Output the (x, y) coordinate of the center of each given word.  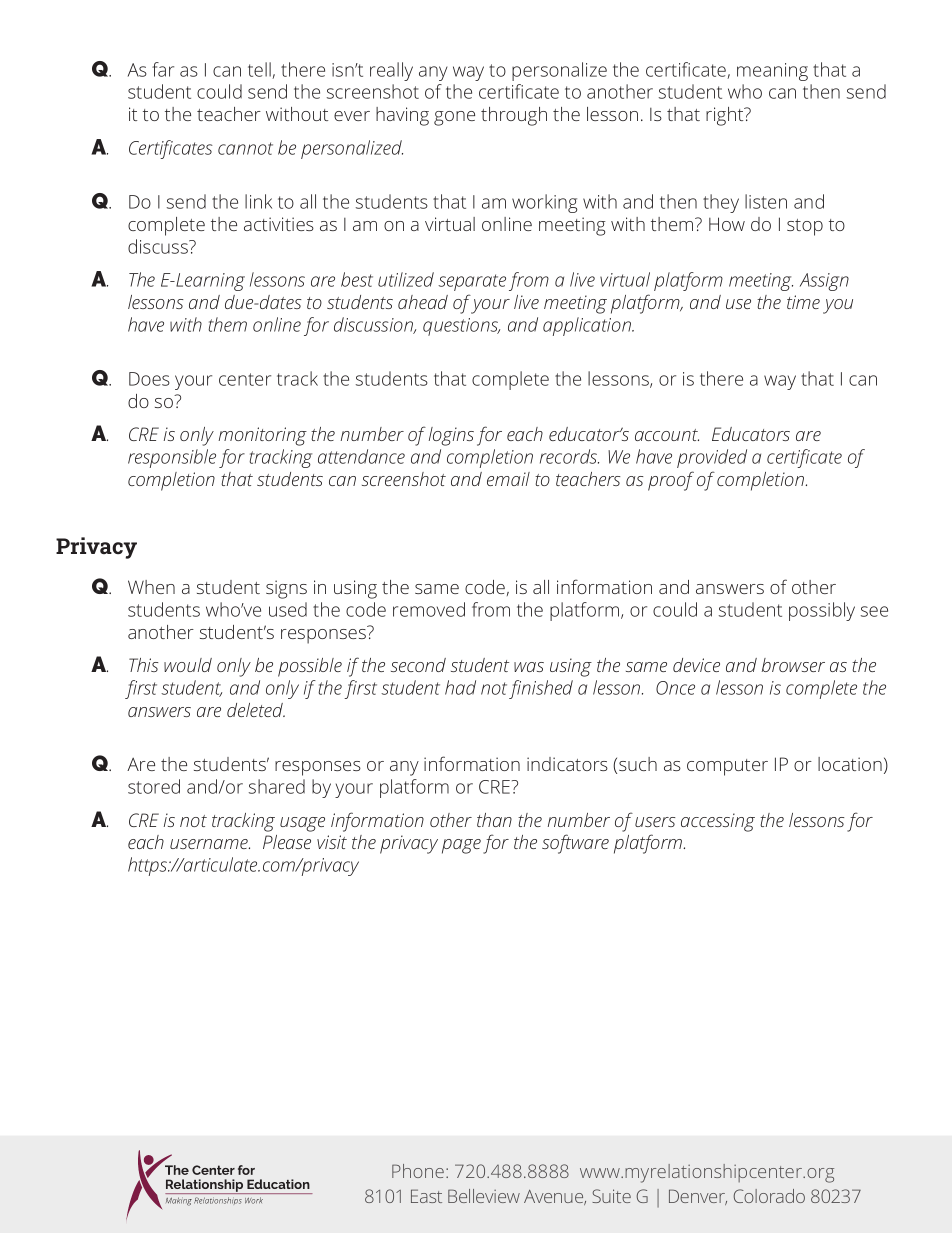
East (426, 1196)
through (514, 116)
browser (793, 665)
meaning (772, 72)
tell (260, 70)
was (529, 667)
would (188, 665)
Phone (418, 1171)
